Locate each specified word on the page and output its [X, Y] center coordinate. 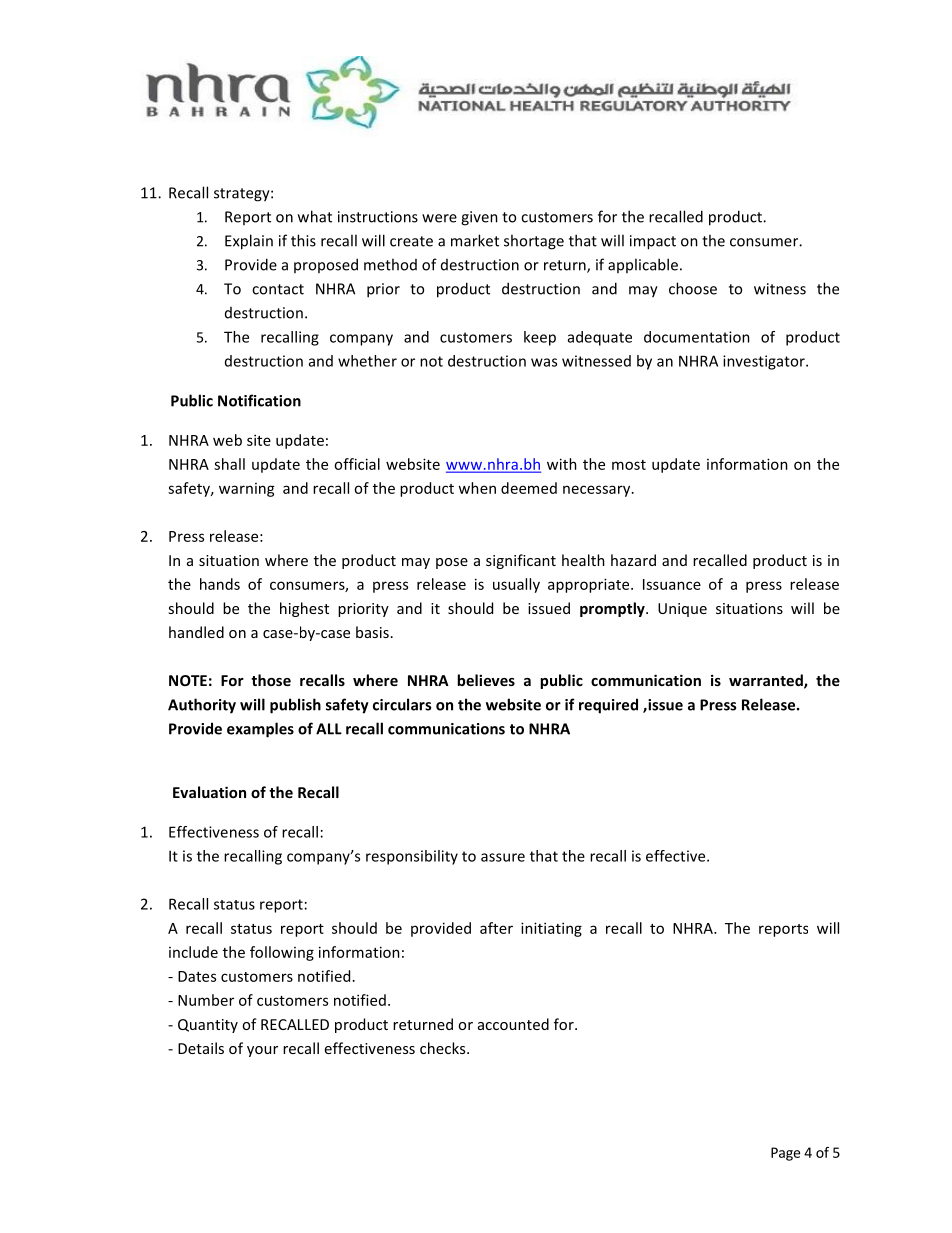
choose [693, 288]
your [262, 1051]
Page [785, 1154]
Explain [249, 242]
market [475, 240]
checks [444, 1048]
